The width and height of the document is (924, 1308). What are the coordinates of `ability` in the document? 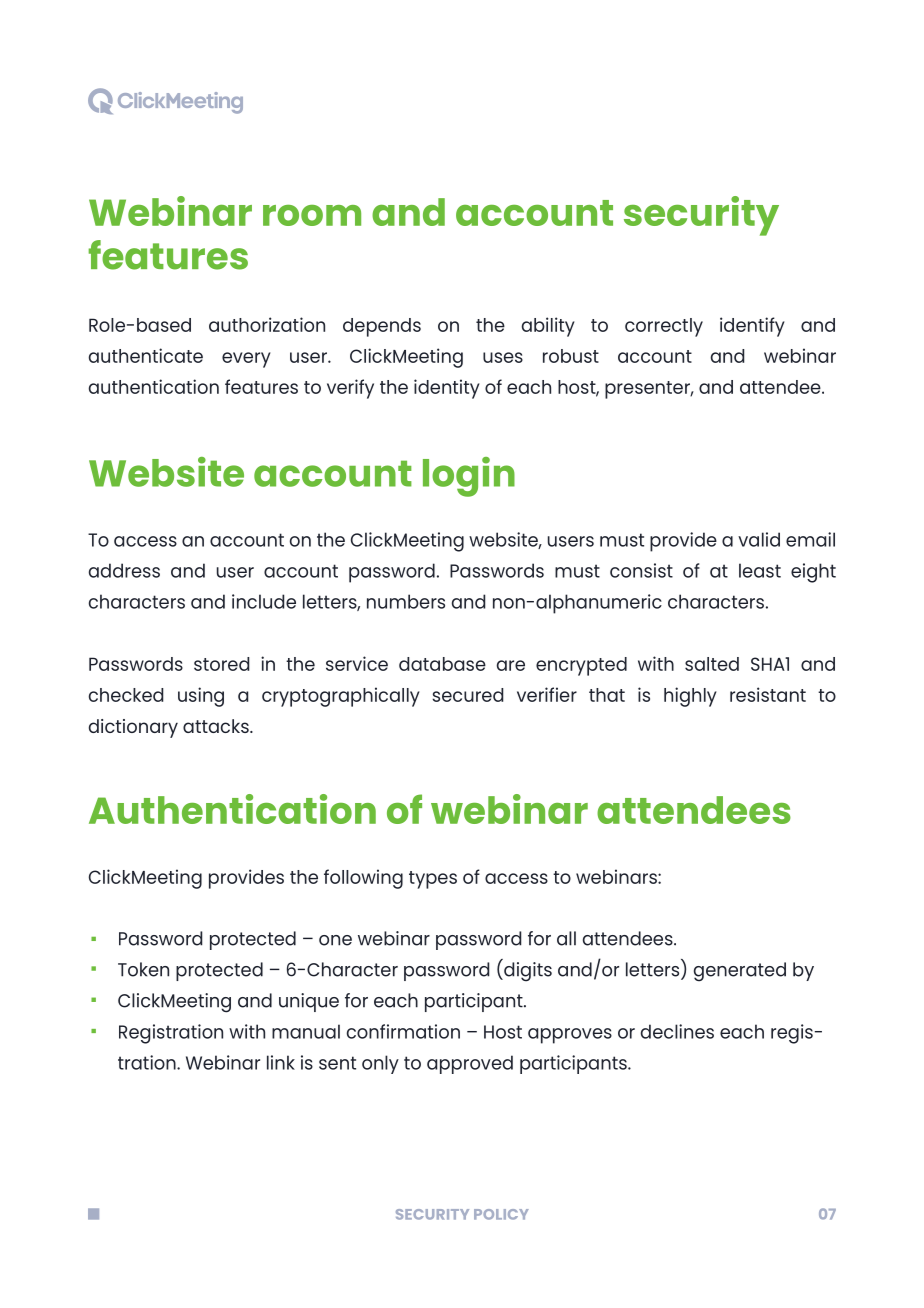 It's located at (548, 327).
